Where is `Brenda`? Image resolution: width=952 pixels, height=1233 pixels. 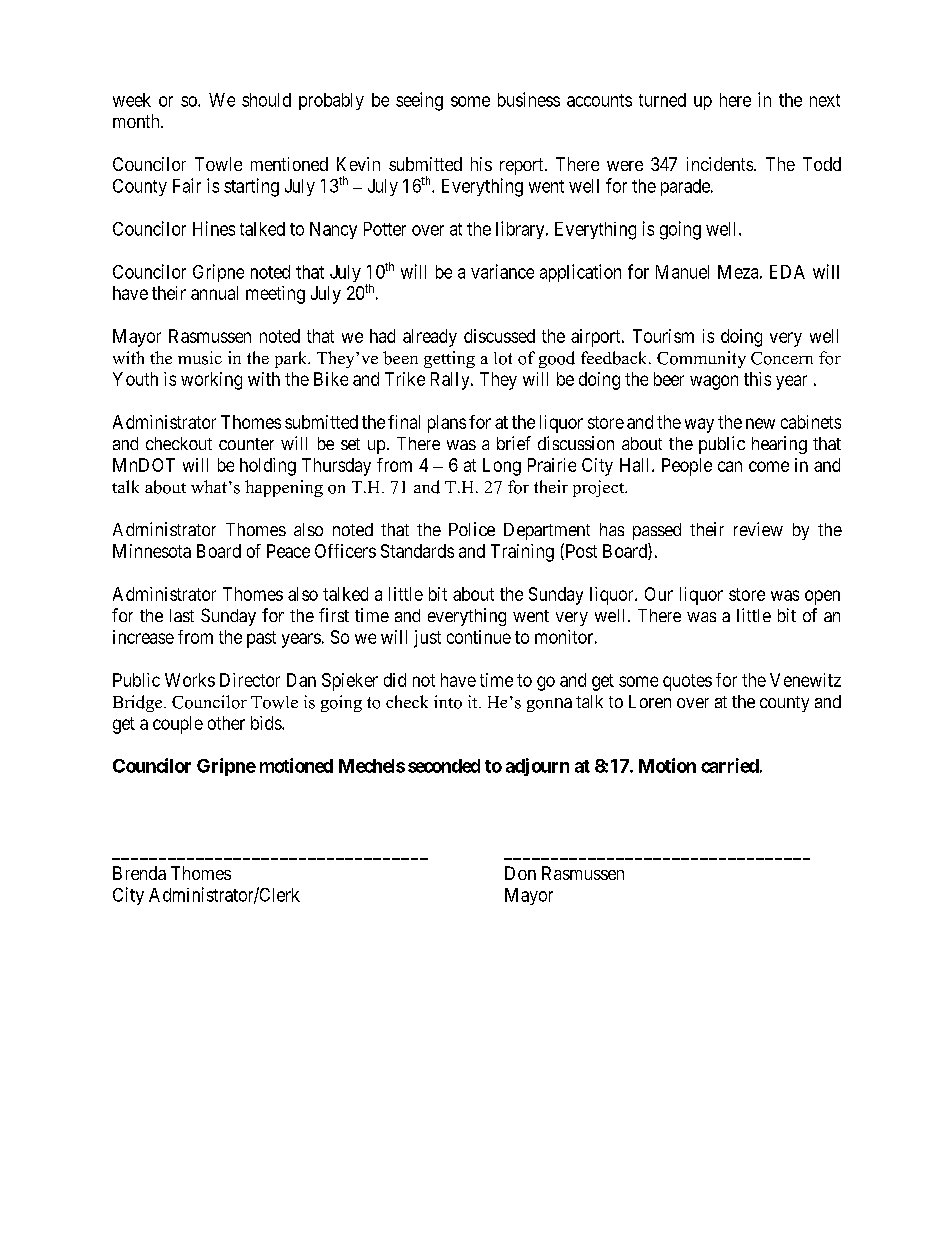
Brenda is located at coordinates (139, 873).
